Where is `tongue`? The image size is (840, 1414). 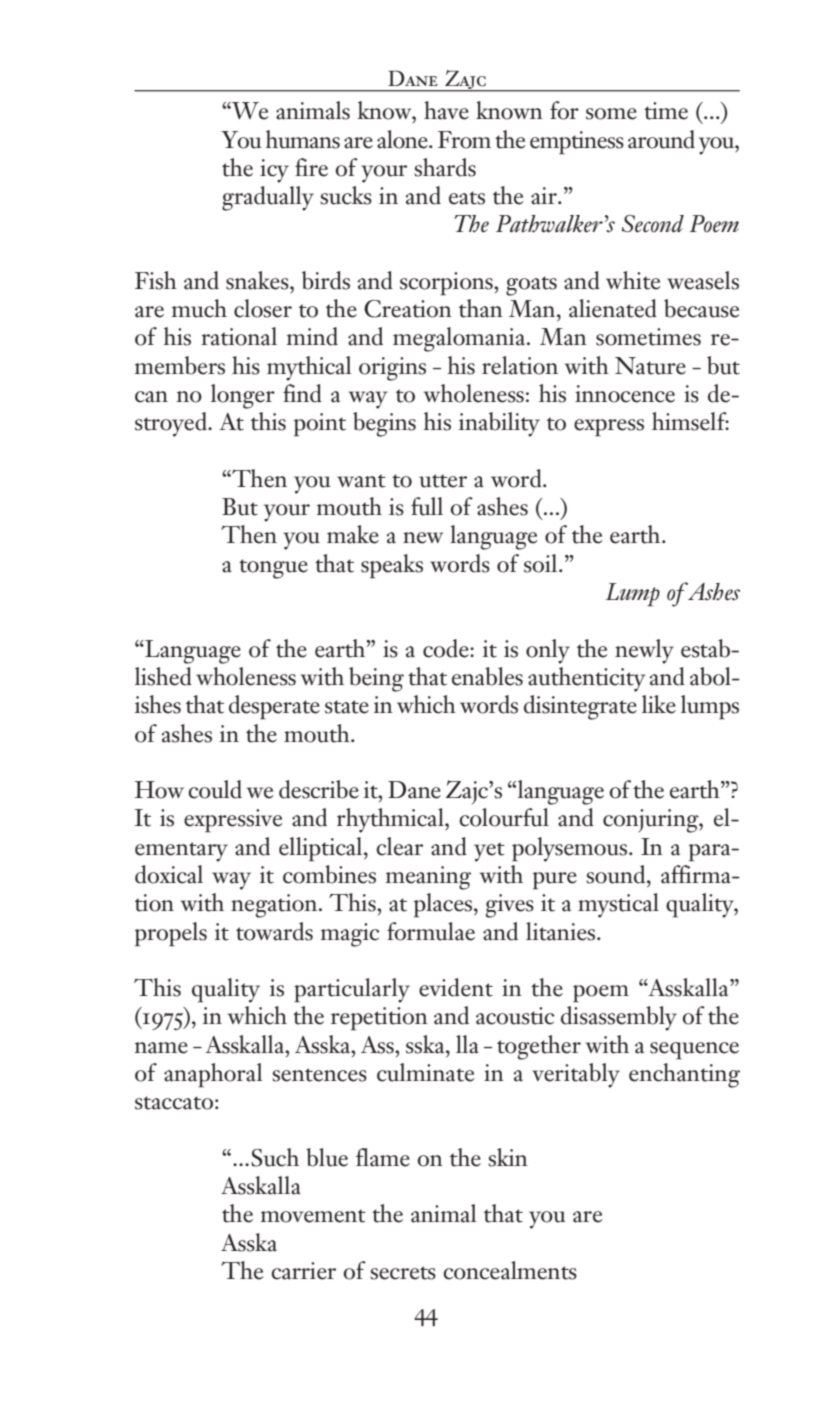 tongue is located at coordinates (273, 569).
